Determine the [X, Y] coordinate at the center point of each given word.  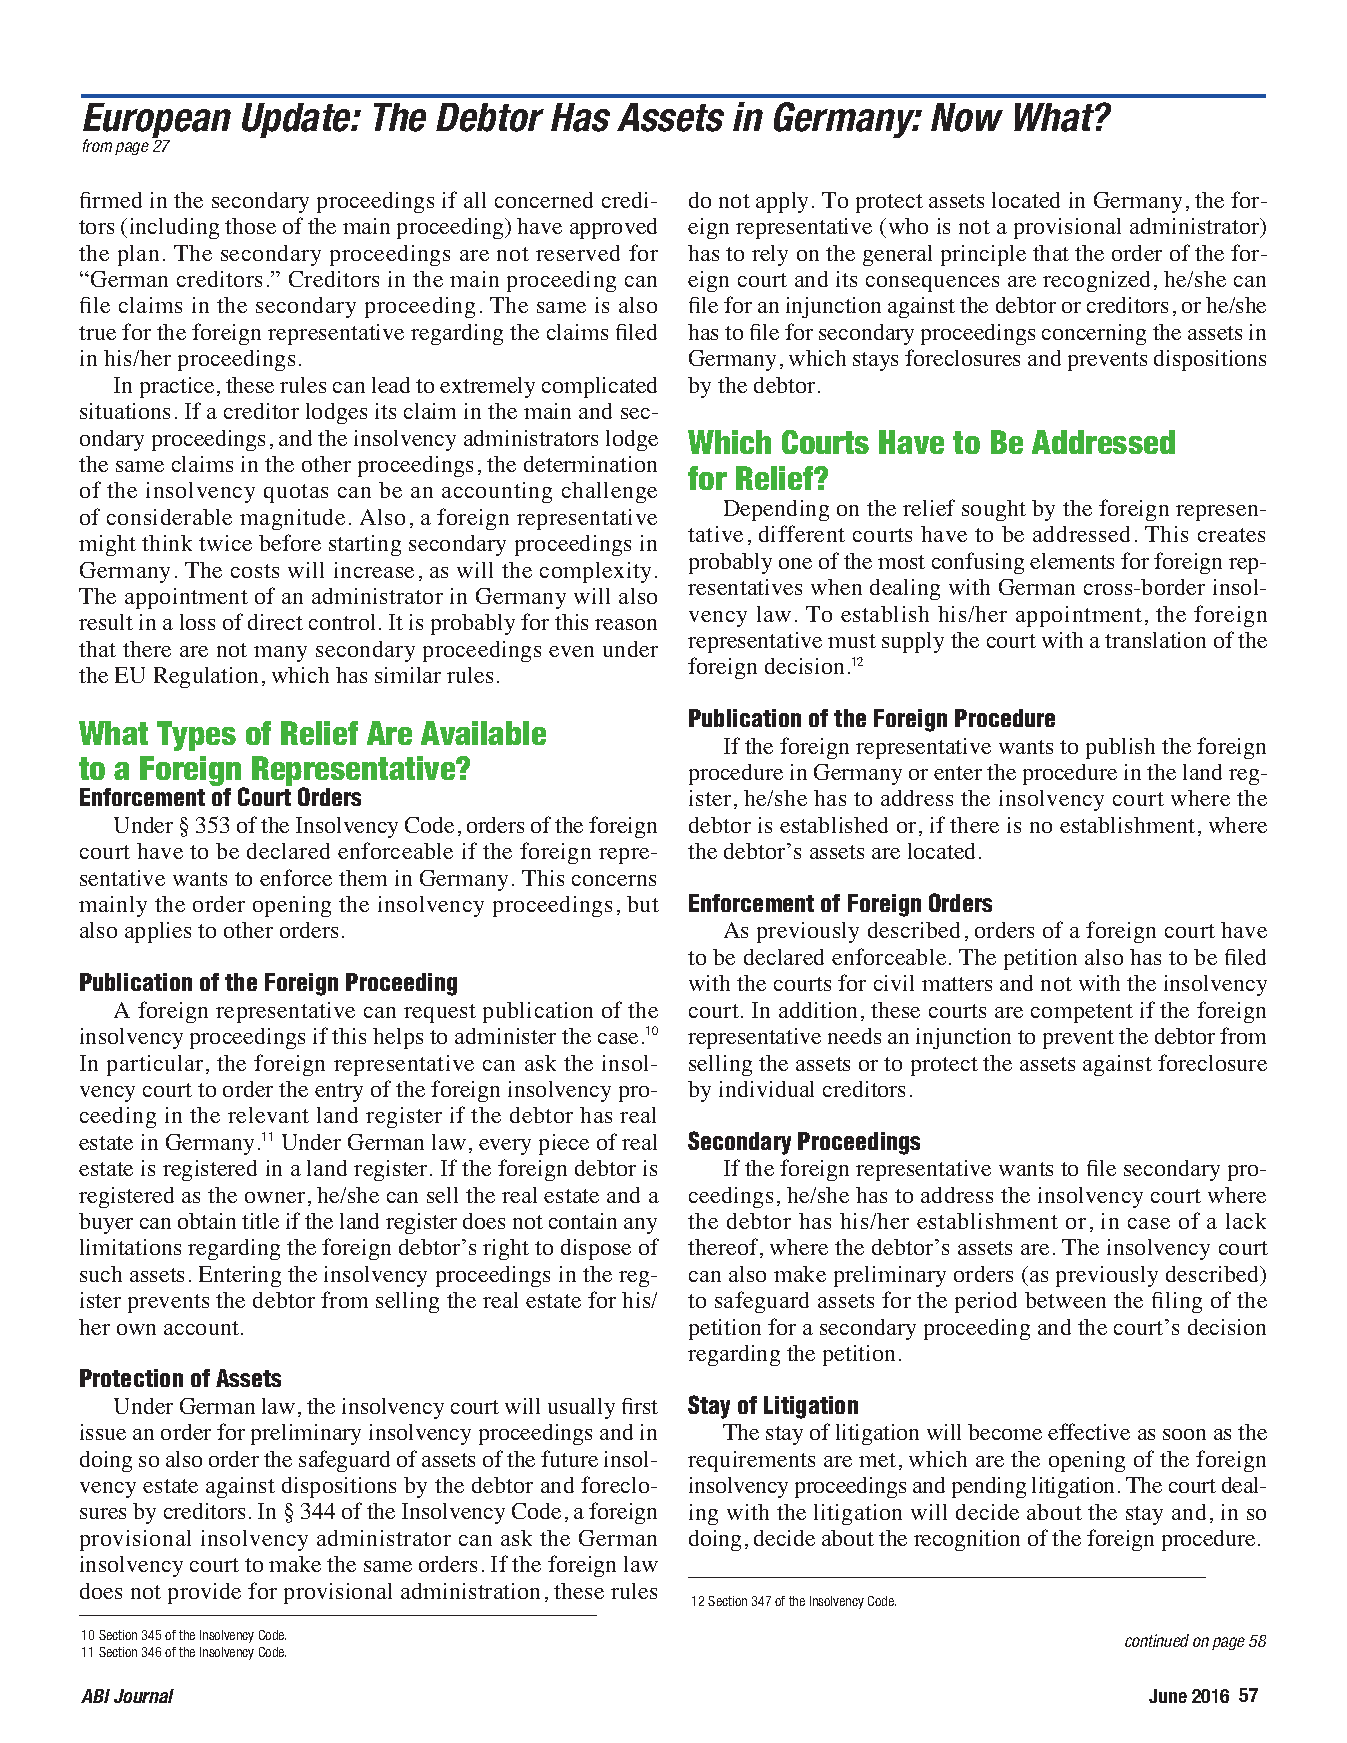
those [250, 226]
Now [967, 117]
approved [613, 228]
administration [470, 1591]
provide [204, 1593]
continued [1157, 1640]
